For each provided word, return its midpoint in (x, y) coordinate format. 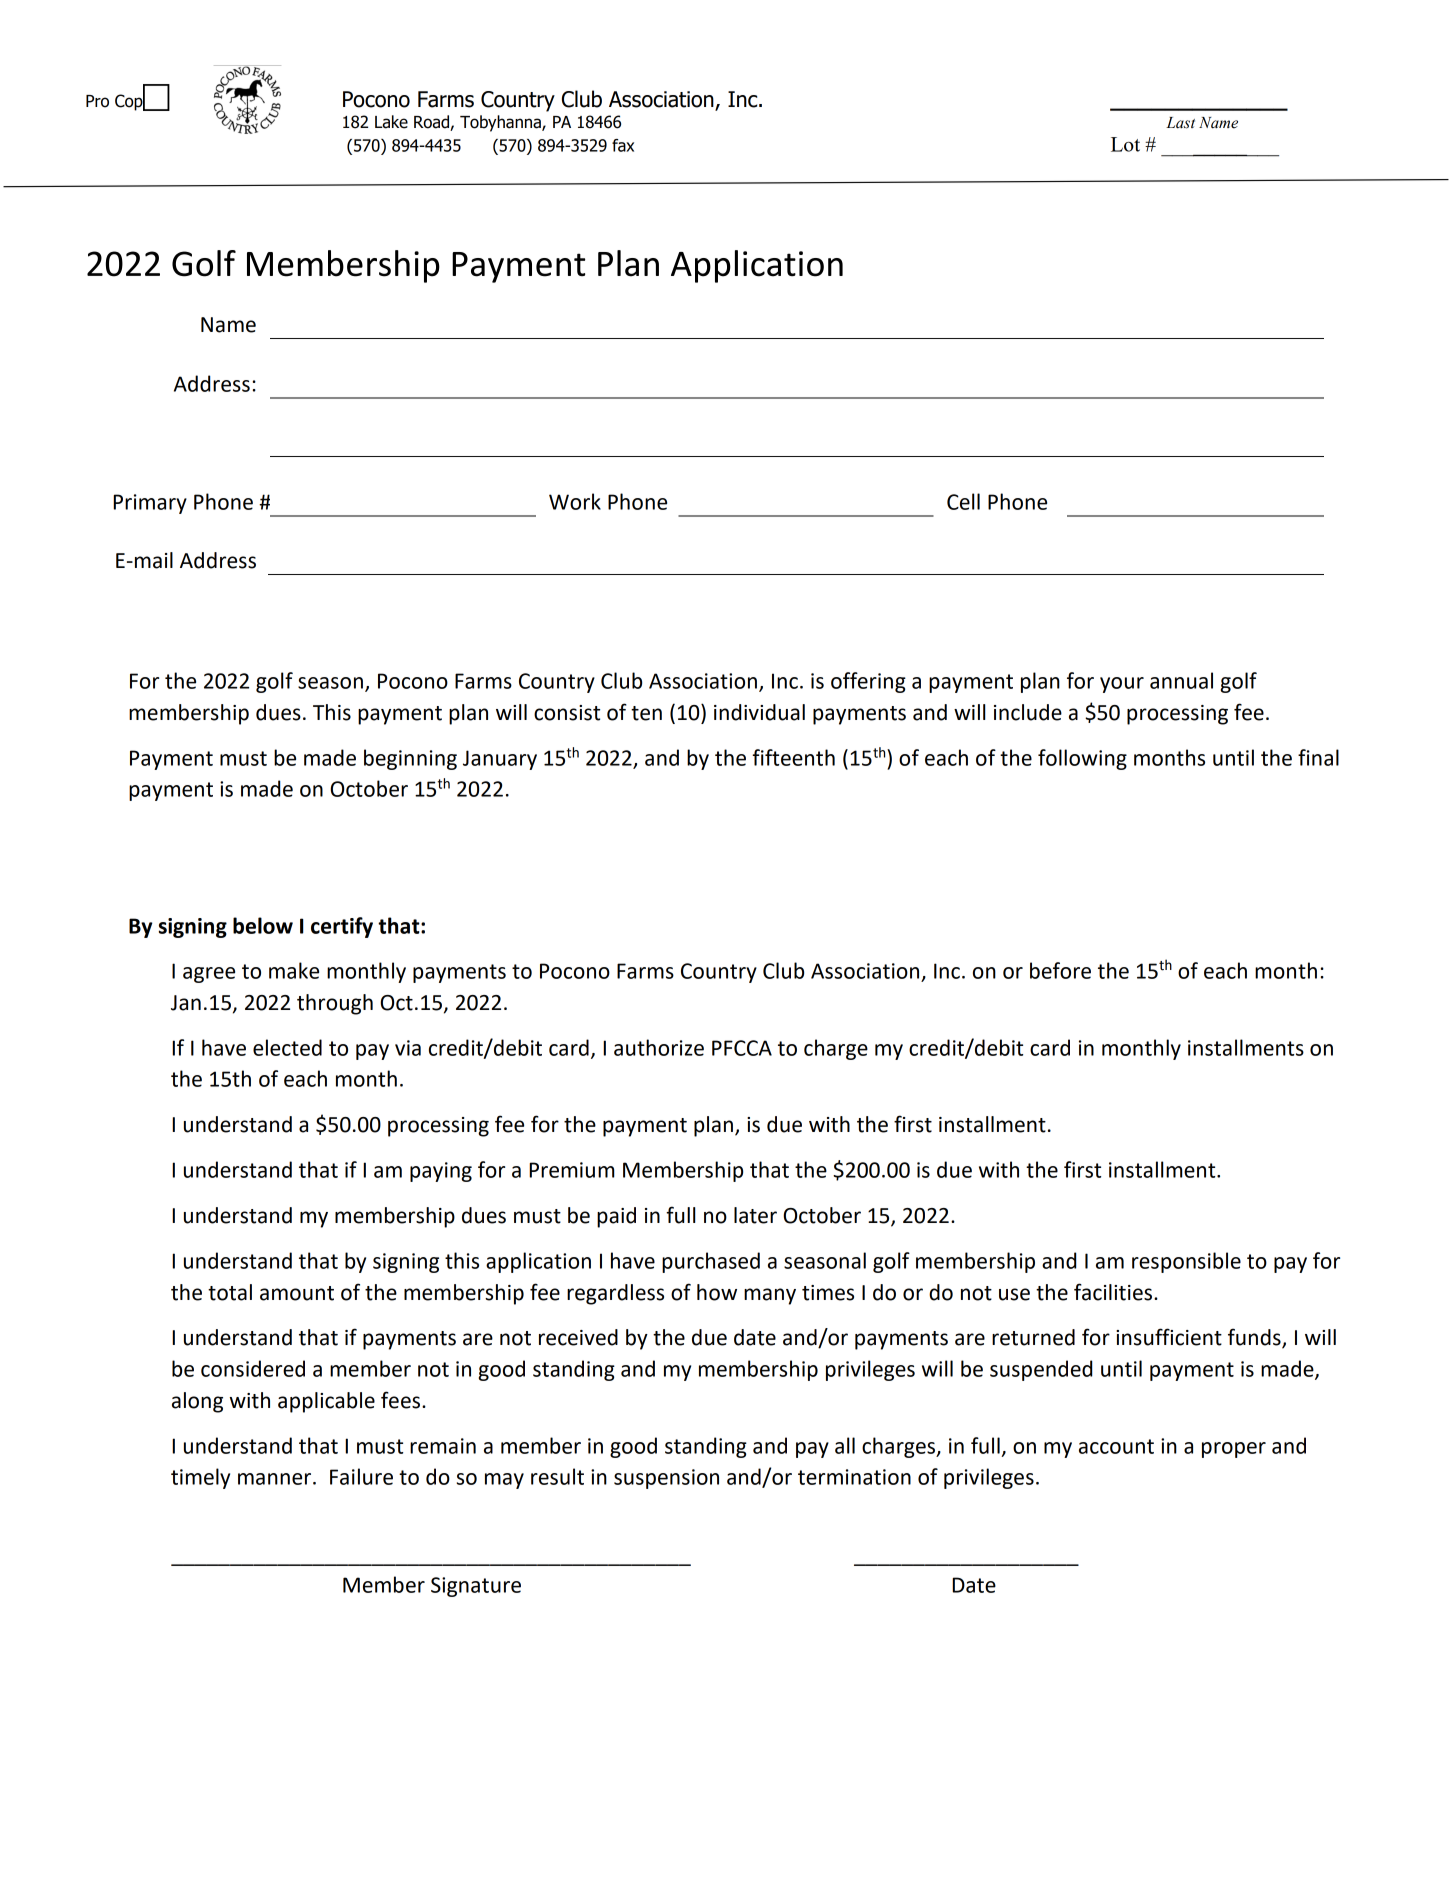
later (755, 1215)
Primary (150, 504)
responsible (1186, 1262)
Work (575, 501)
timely (200, 1478)
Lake (391, 122)
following (1082, 759)
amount (297, 1293)
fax (623, 145)
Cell (963, 501)
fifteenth (793, 757)
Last (1180, 123)
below (263, 925)
